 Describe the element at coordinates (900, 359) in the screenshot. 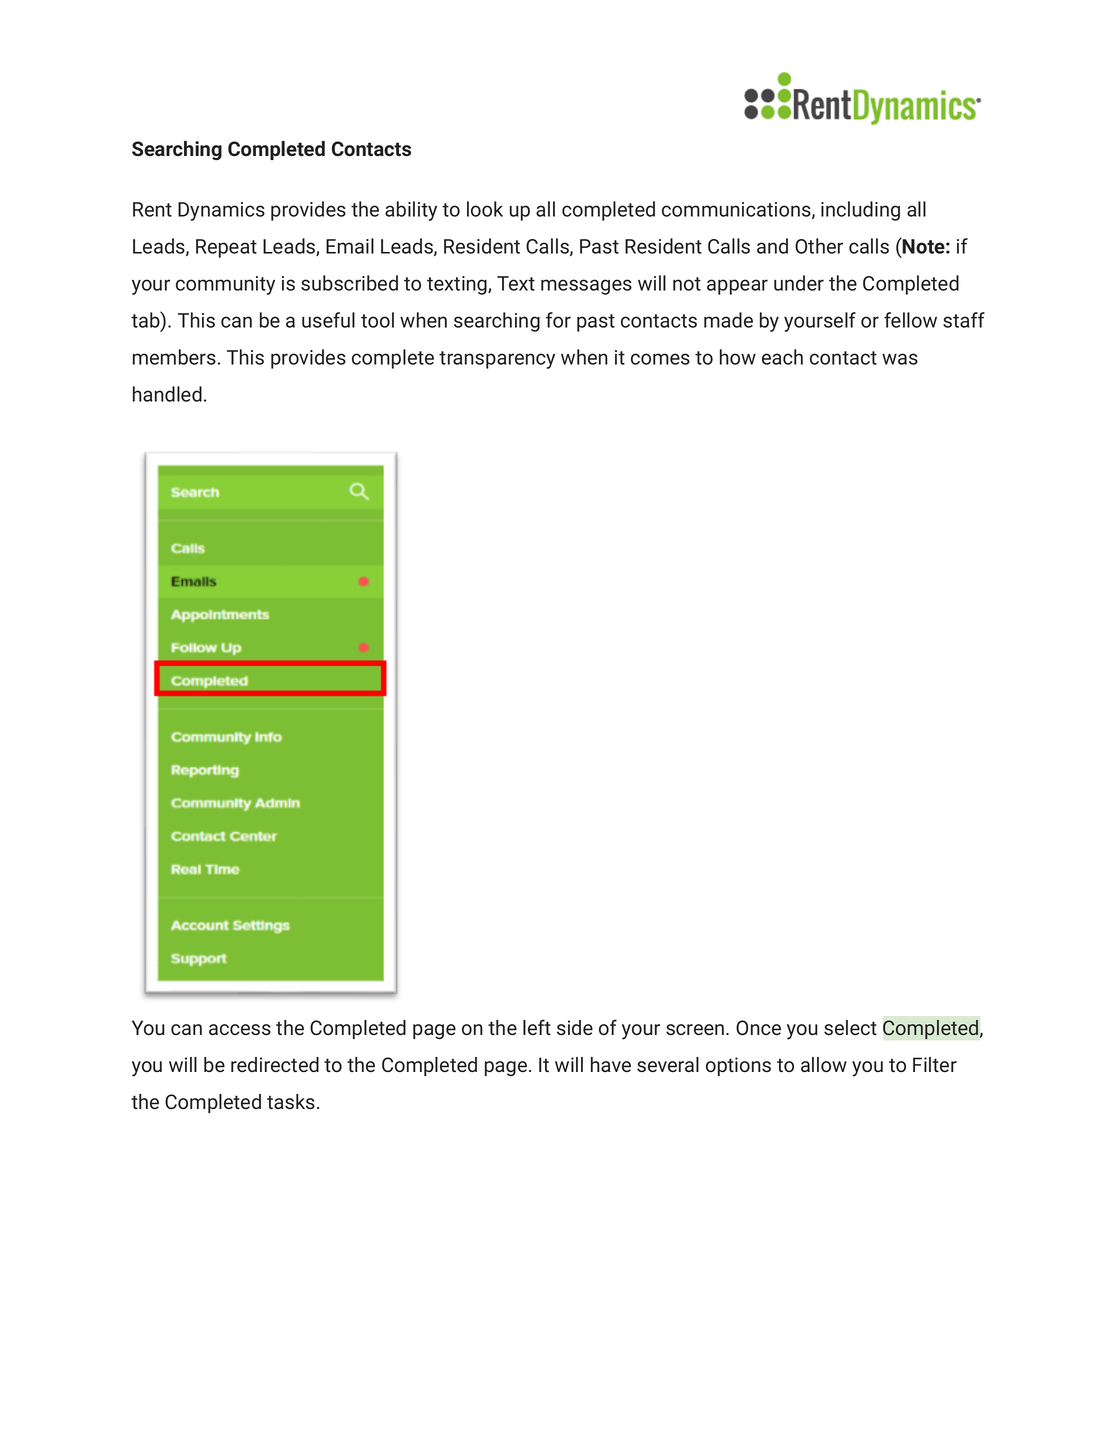

I see `was` at that location.
